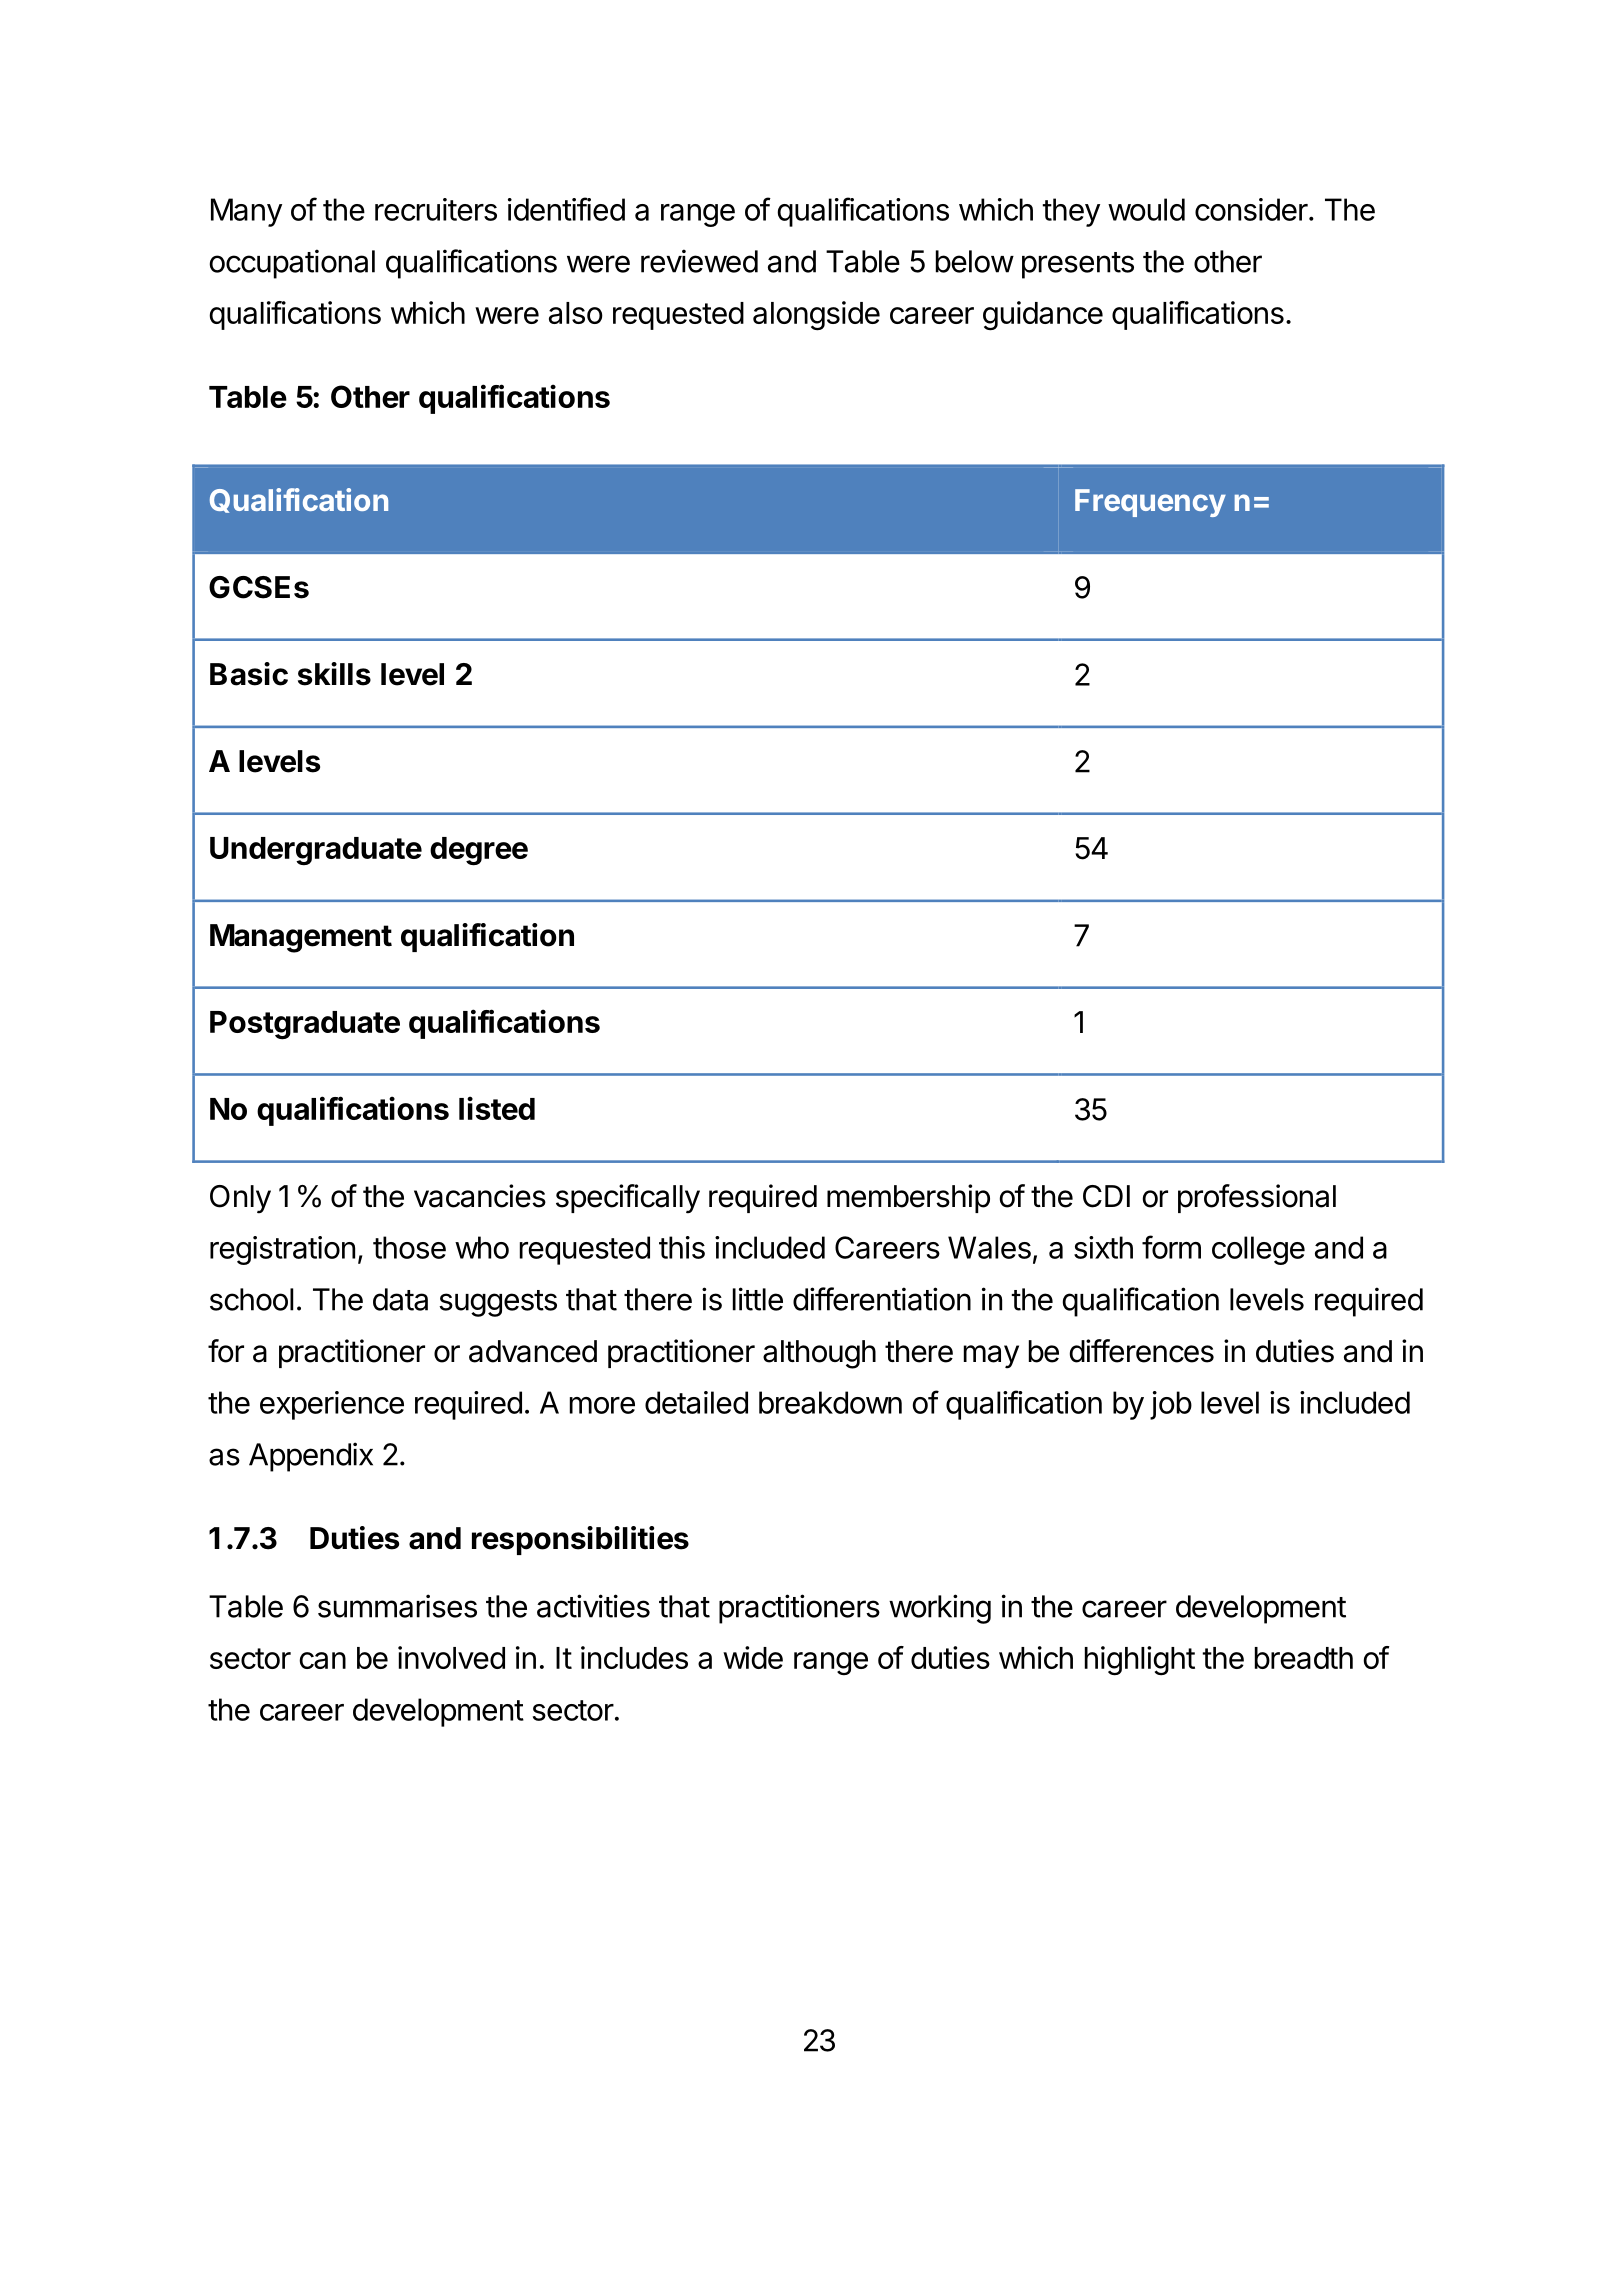  I want to click on summarises, so click(397, 1606).
